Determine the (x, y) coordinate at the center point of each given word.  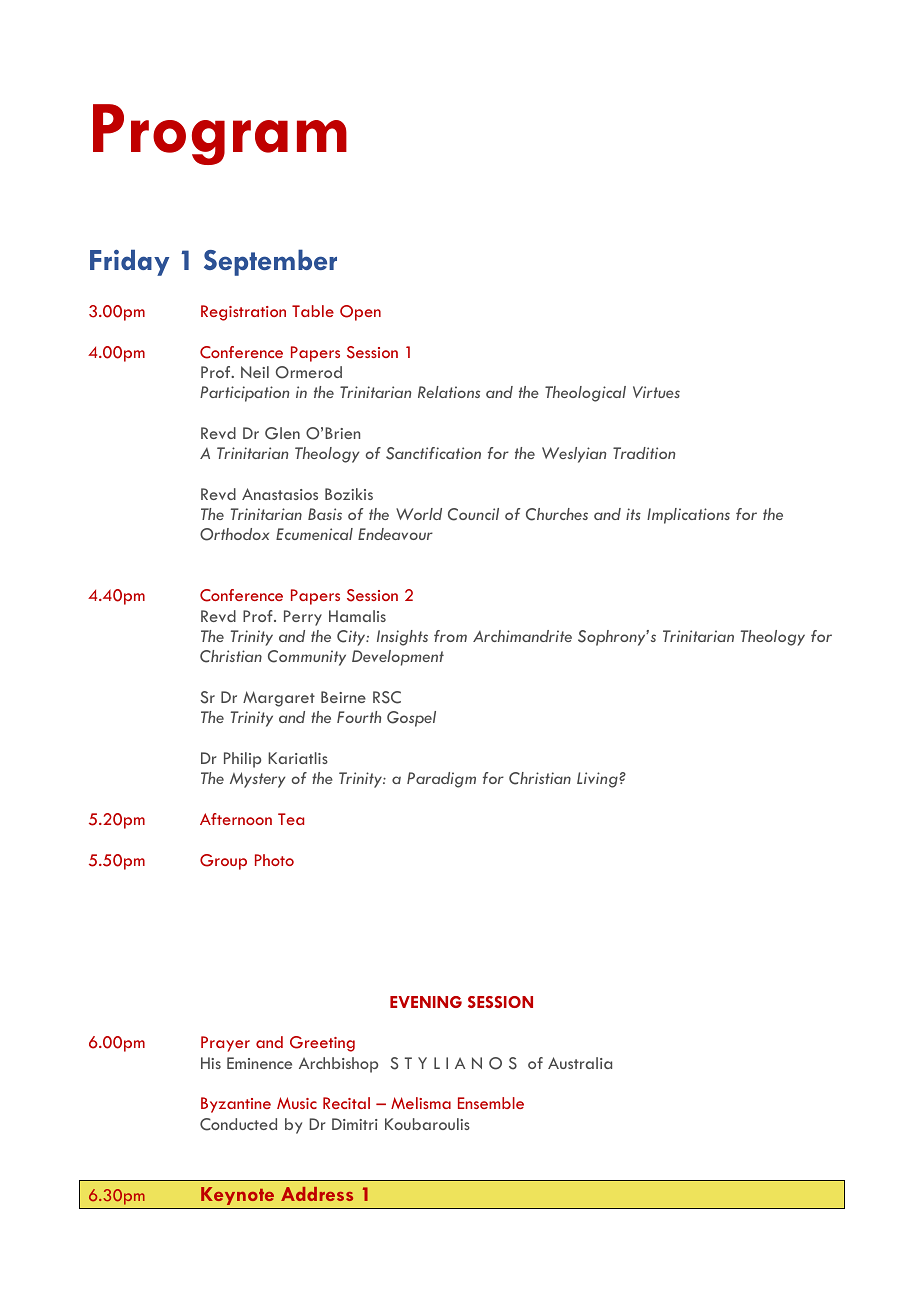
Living (598, 780)
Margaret (279, 699)
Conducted (238, 1124)
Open (360, 313)
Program (220, 134)
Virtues (656, 392)
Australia (580, 1063)
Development (398, 658)
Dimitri (355, 1124)
